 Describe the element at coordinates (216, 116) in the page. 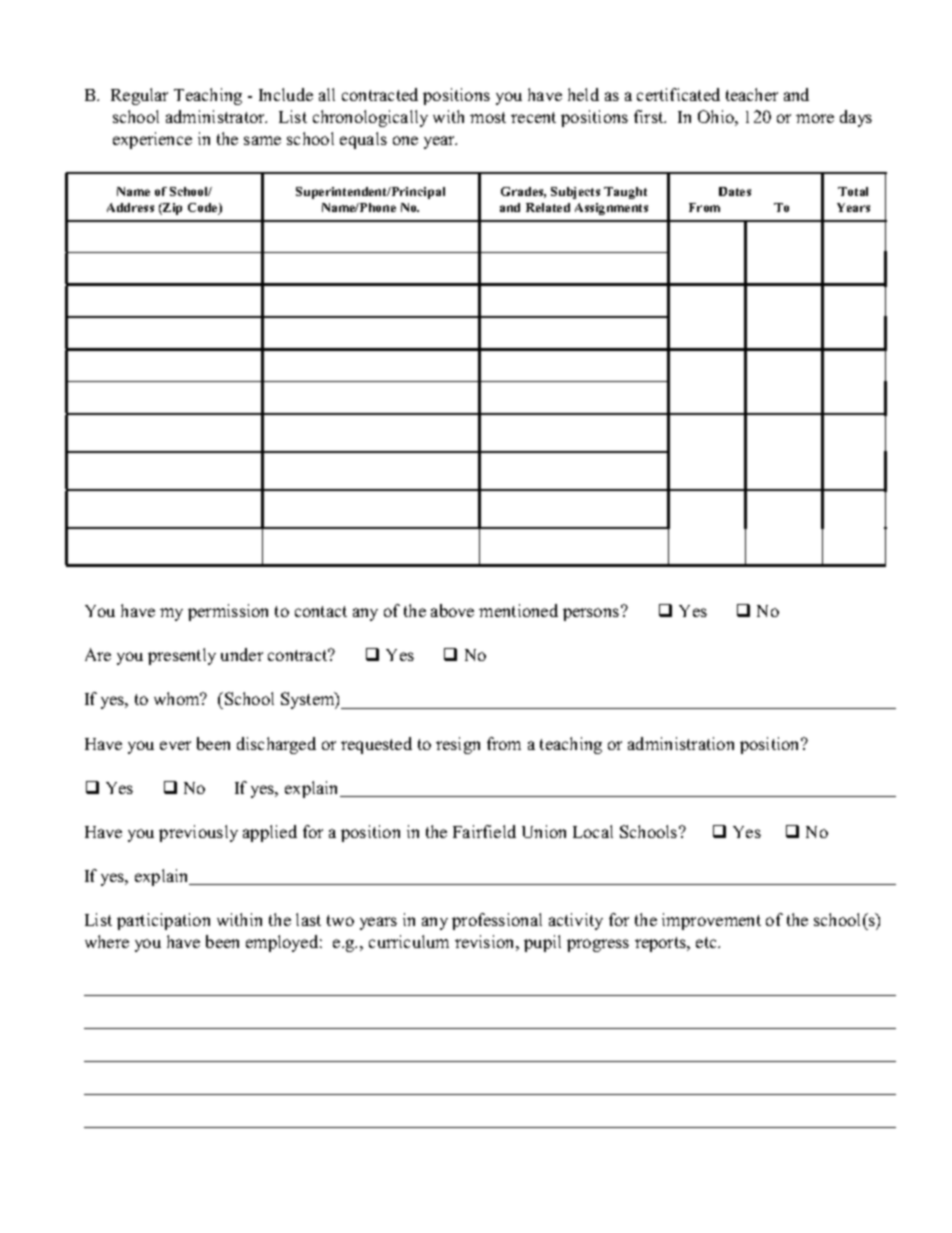

I see `administrator` at that location.
